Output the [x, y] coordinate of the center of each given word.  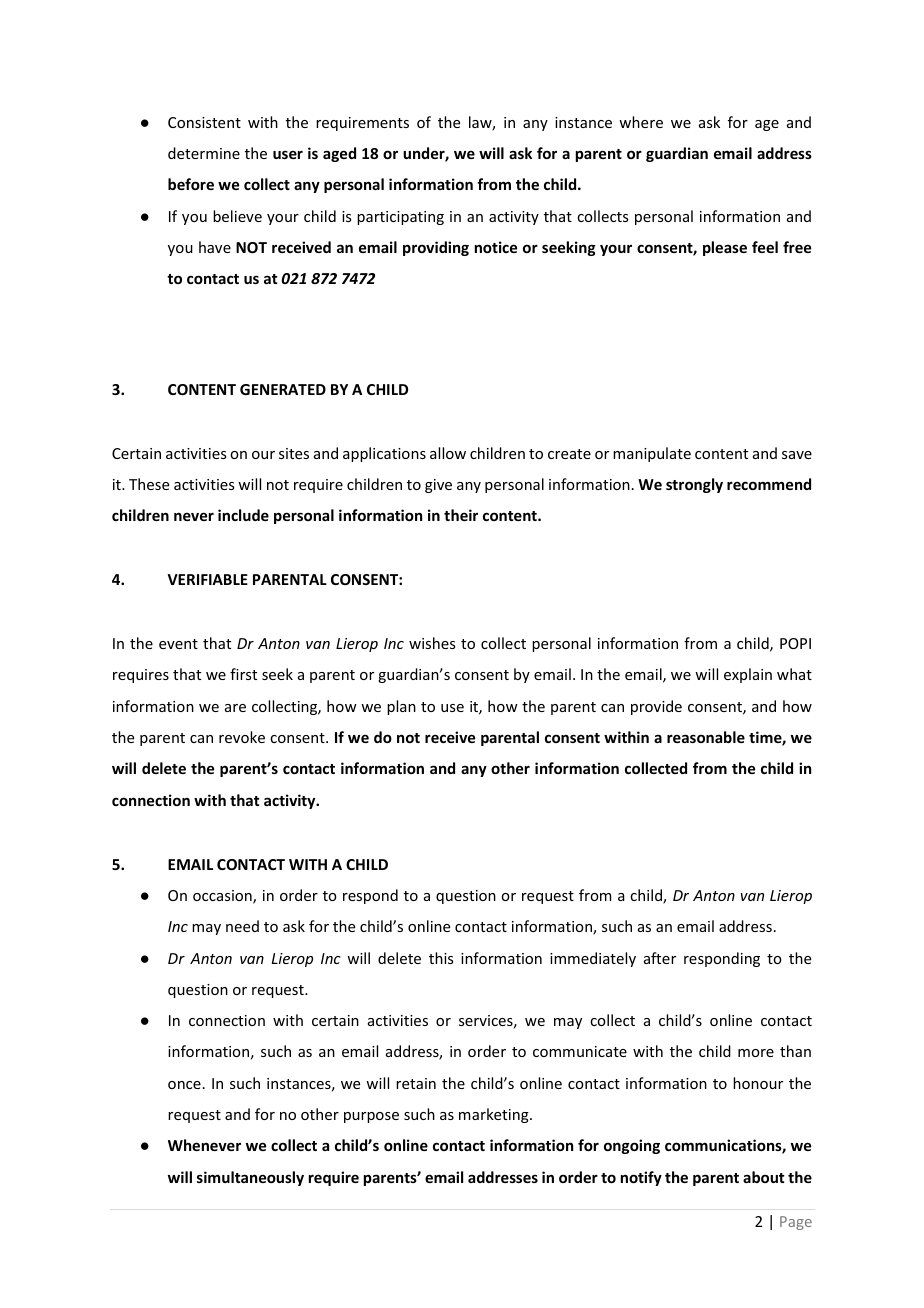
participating [400, 218]
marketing [495, 1115]
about [763, 1177]
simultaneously [250, 1178]
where [641, 122]
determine [204, 153]
